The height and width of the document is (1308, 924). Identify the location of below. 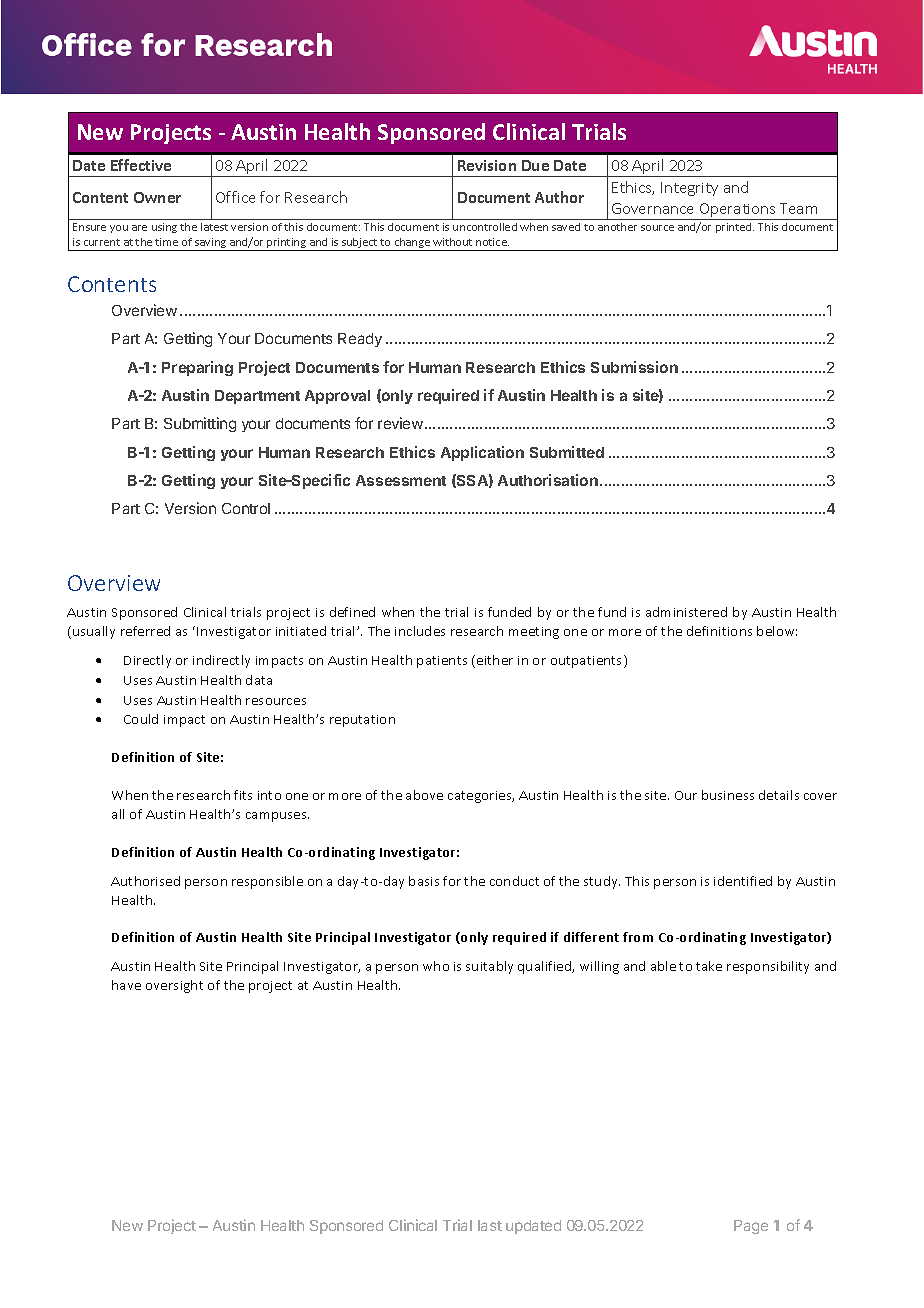
(777, 631).
